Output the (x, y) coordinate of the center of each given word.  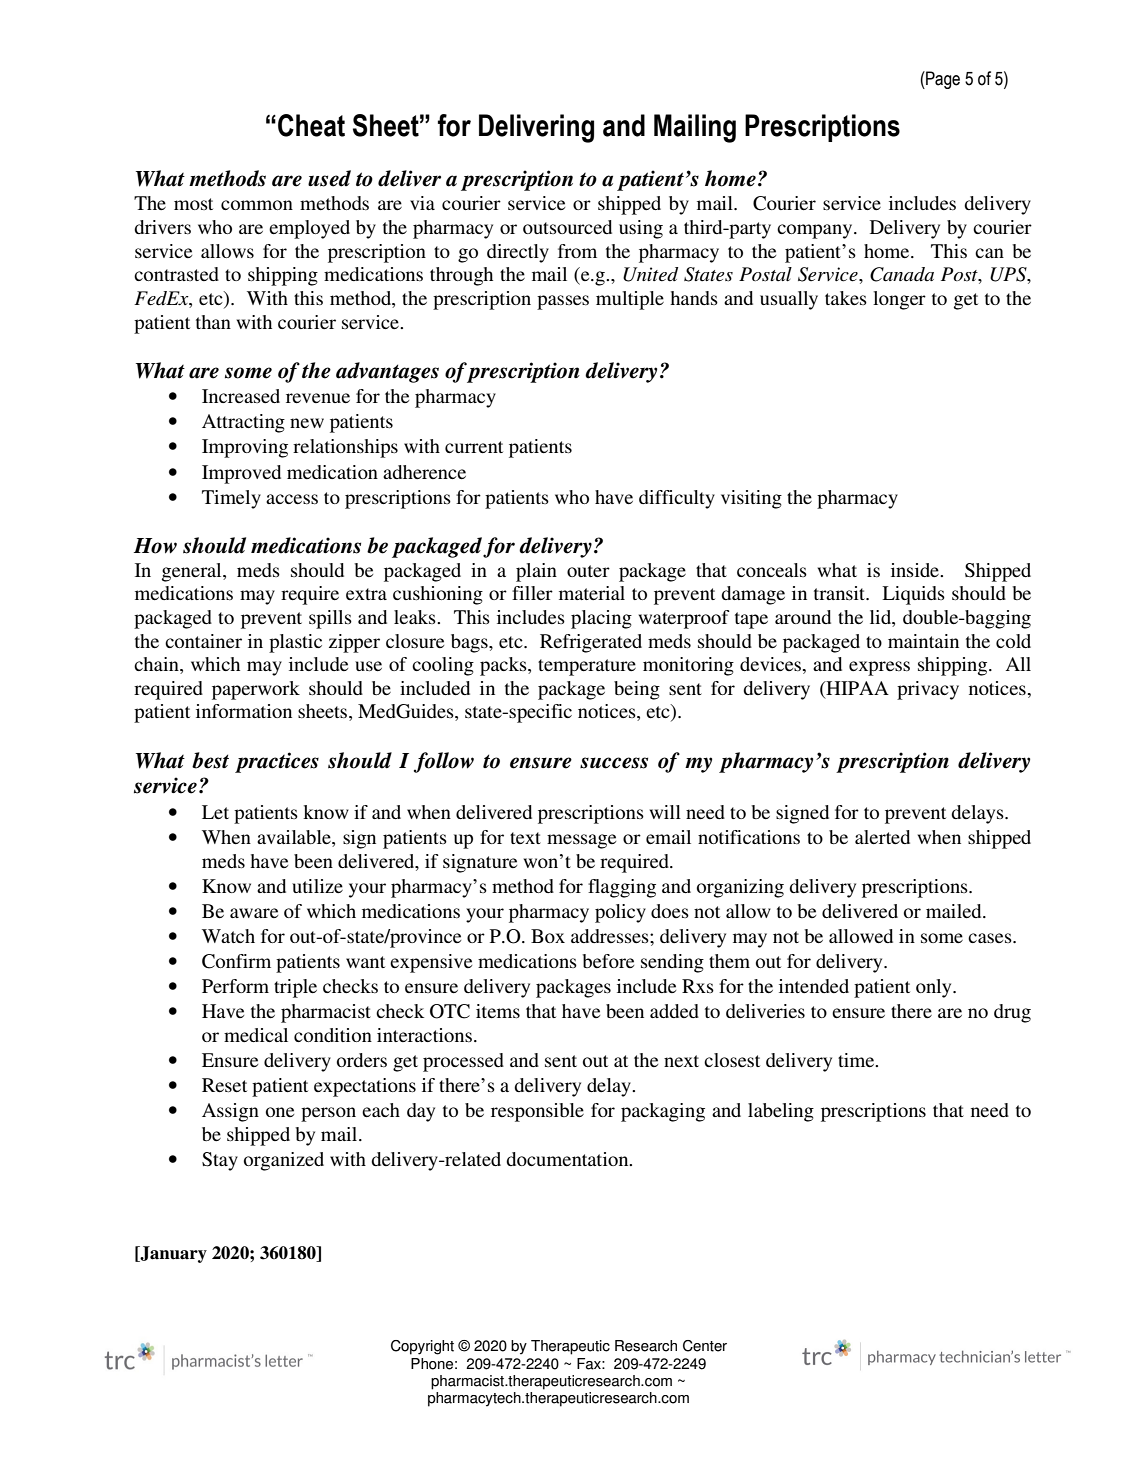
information (244, 711)
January (172, 1254)
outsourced (567, 227)
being (637, 690)
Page (942, 80)
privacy (928, 690)
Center (705, 1346)
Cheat (311, 125)
